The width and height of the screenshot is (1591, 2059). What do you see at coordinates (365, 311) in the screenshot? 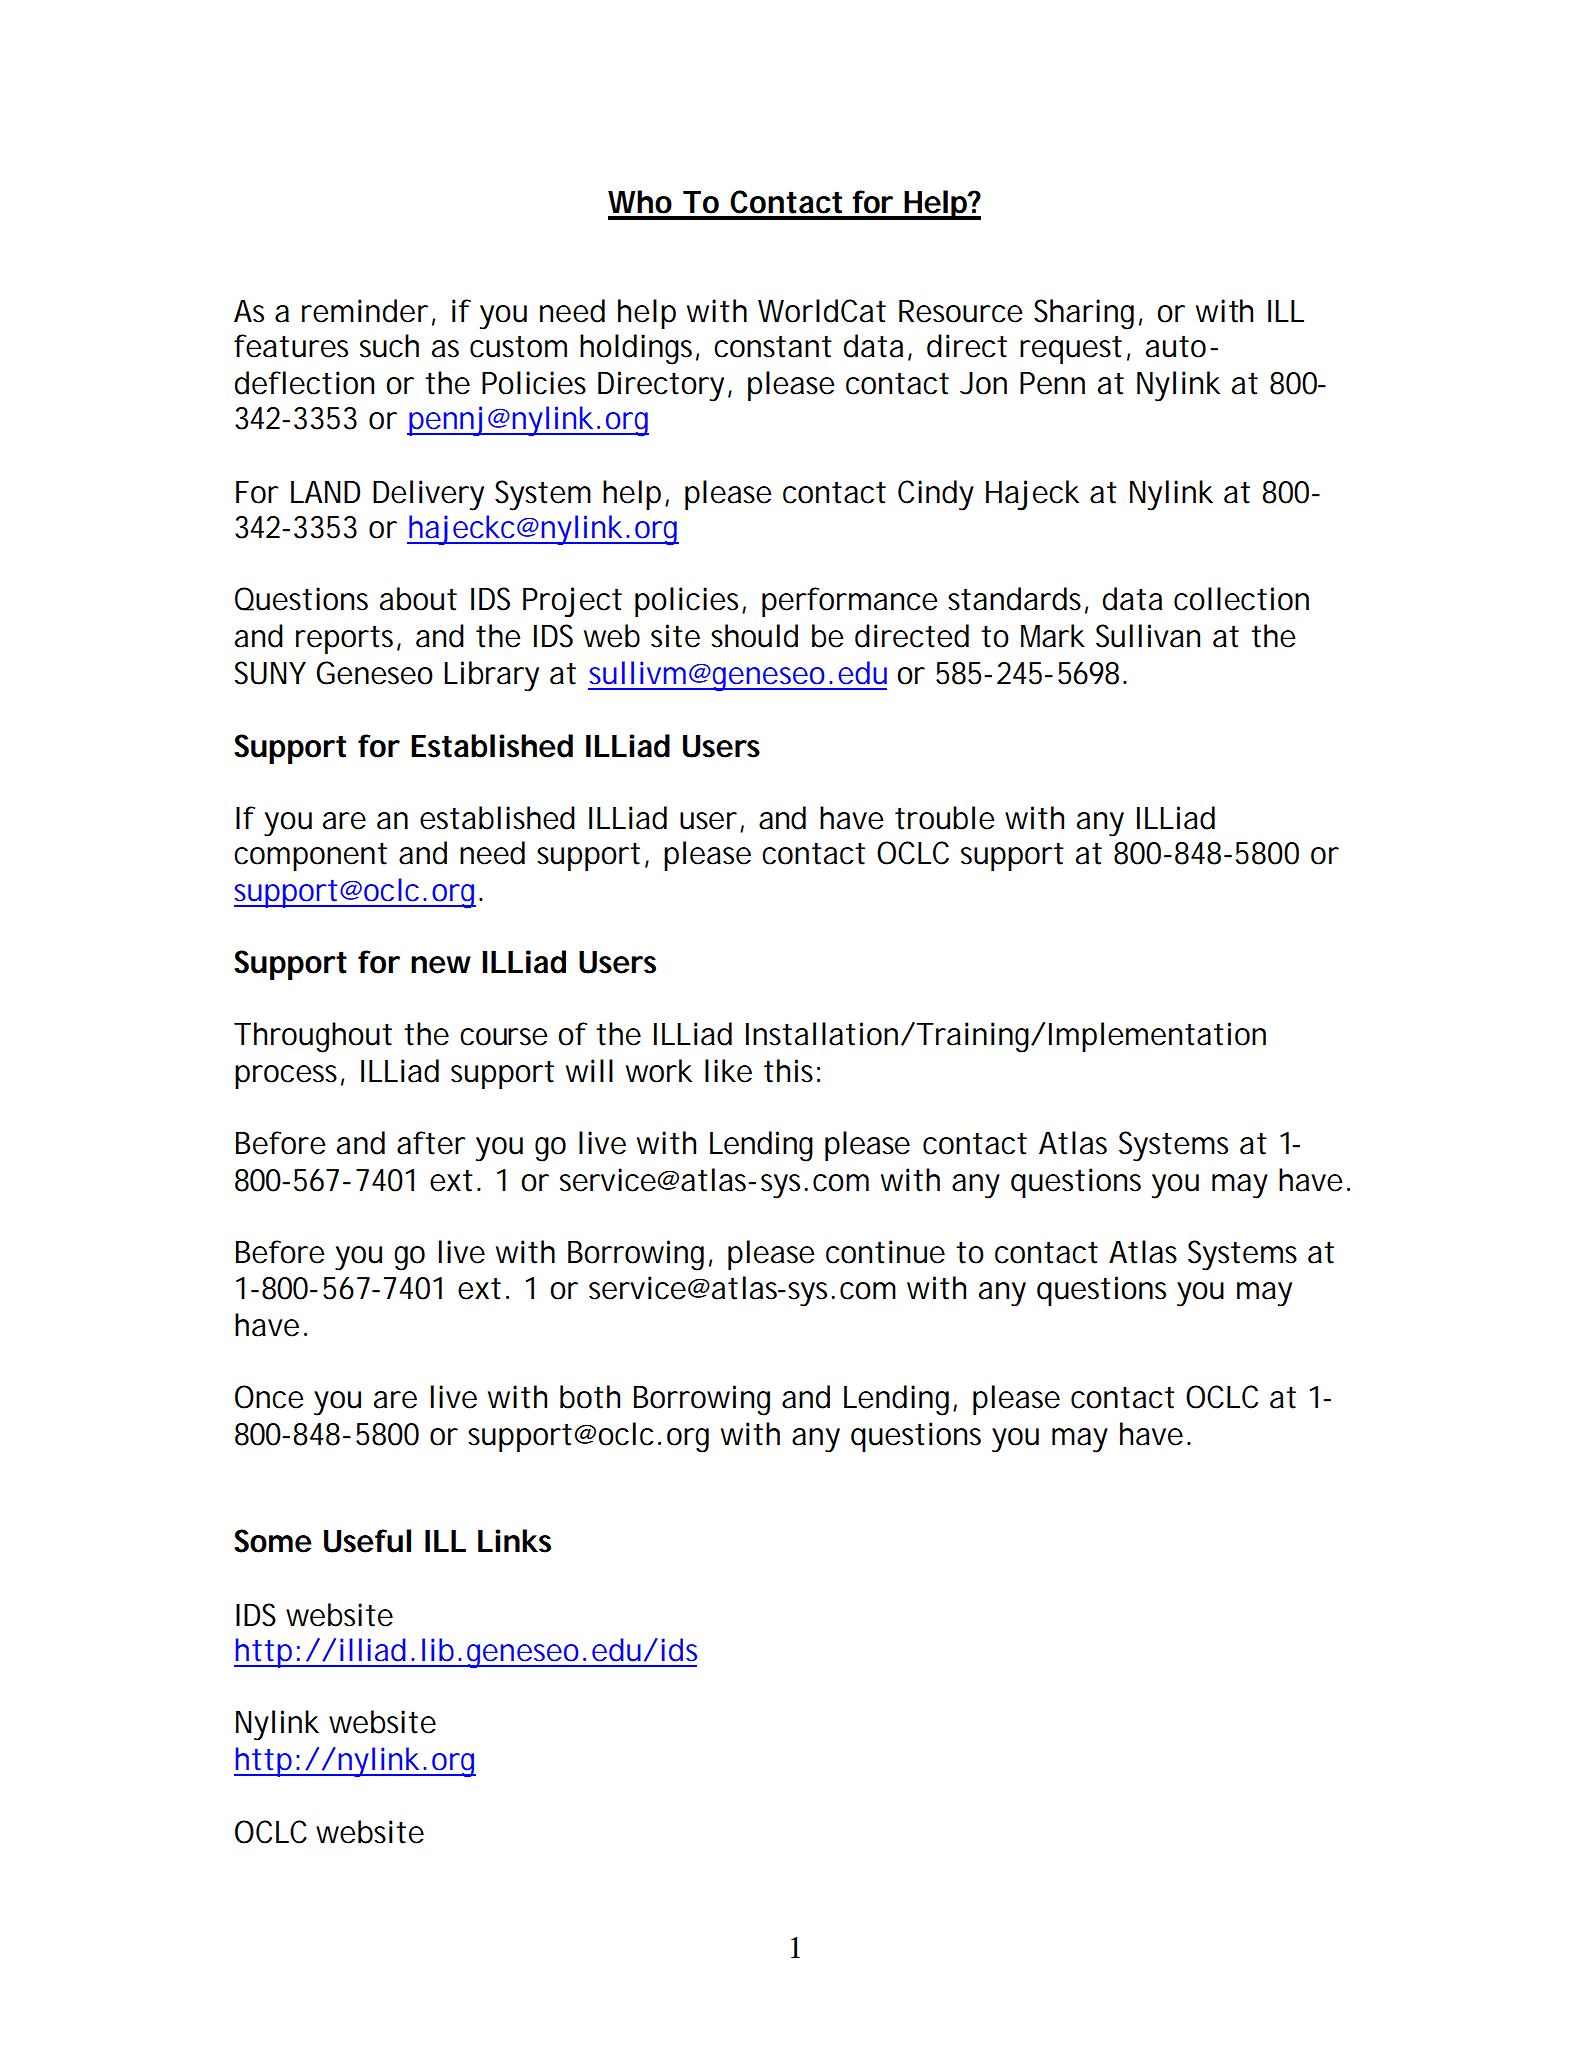
I see `reminder` at bounding box center [365, 311].
